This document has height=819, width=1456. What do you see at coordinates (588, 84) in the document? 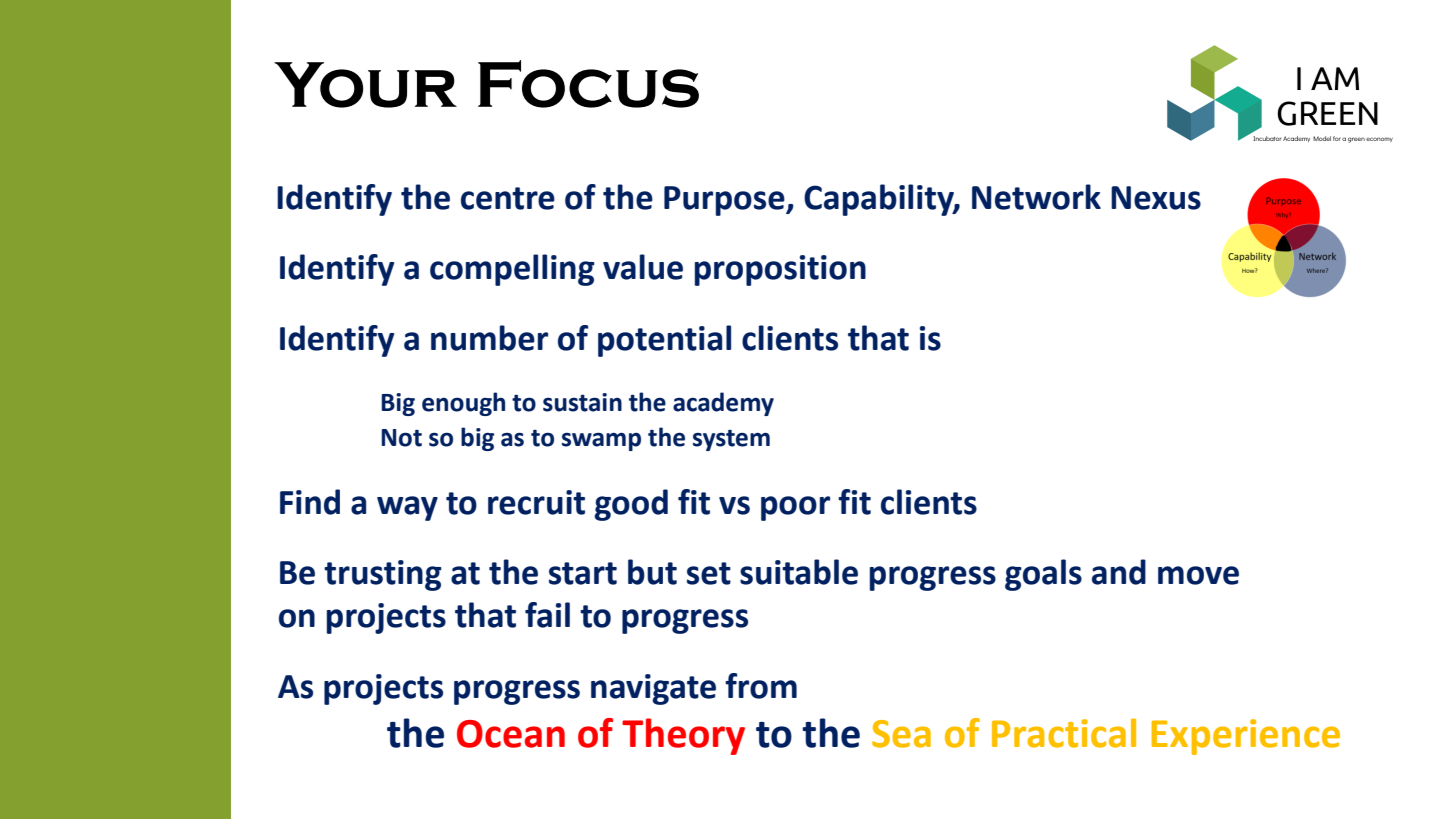
I see `Focus` at bounding box center [588, 84].
